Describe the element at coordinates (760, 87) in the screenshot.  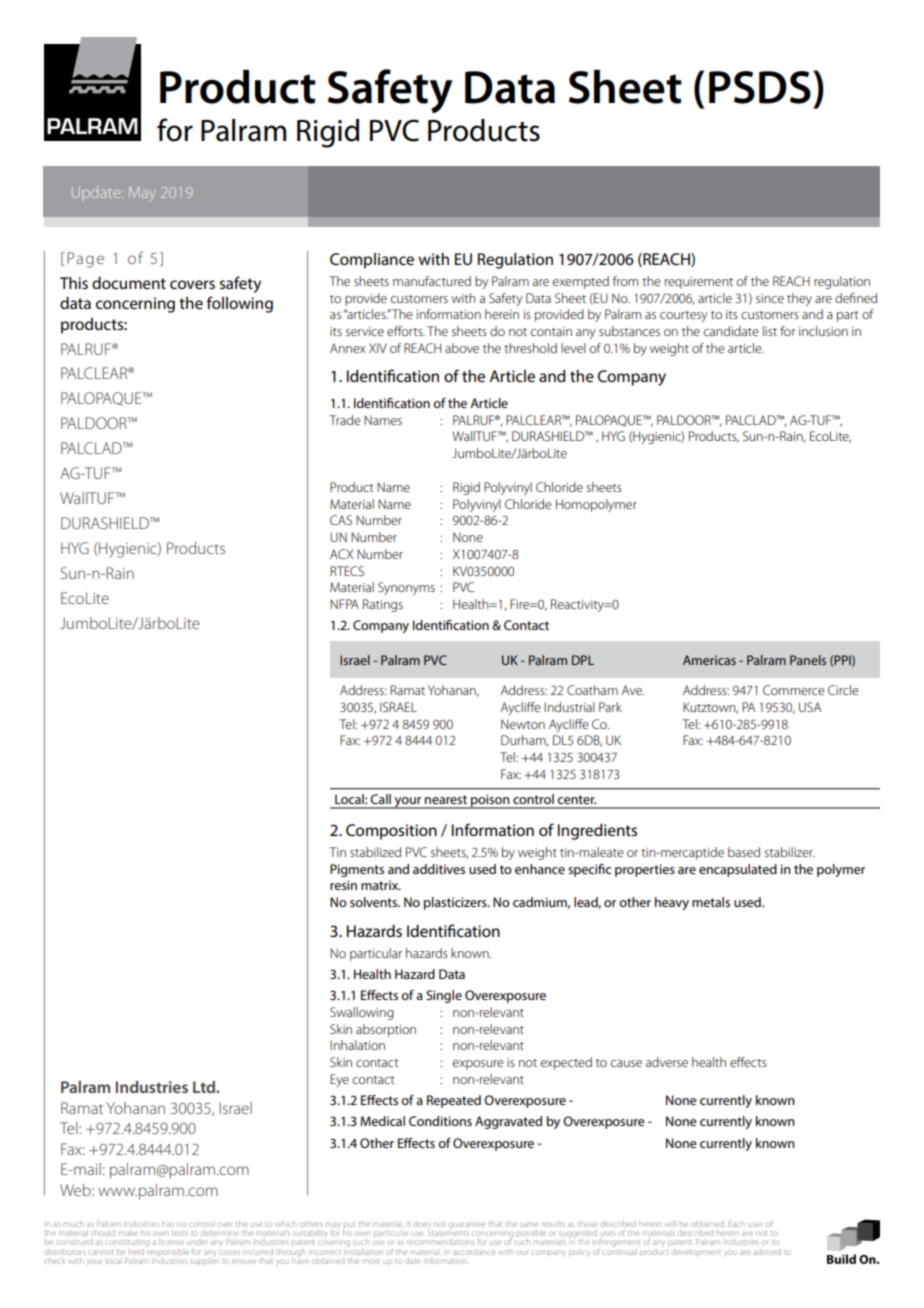
I see `PSDS` at that location.
